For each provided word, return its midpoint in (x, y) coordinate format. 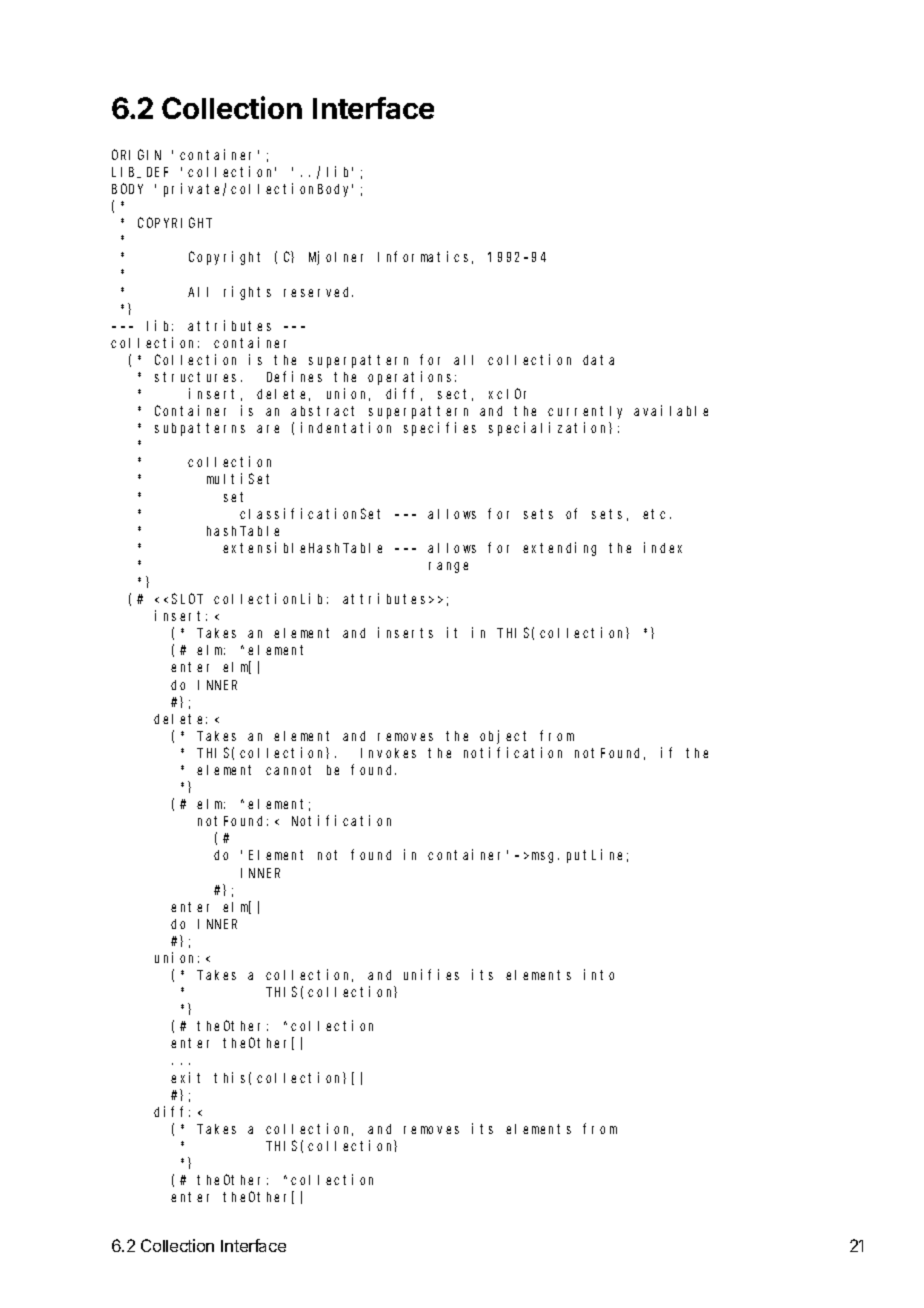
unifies (431, 974)
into (599, 974)
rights (247, 293)
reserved (318, 292)
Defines (294, 376)
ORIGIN (136, 155)
